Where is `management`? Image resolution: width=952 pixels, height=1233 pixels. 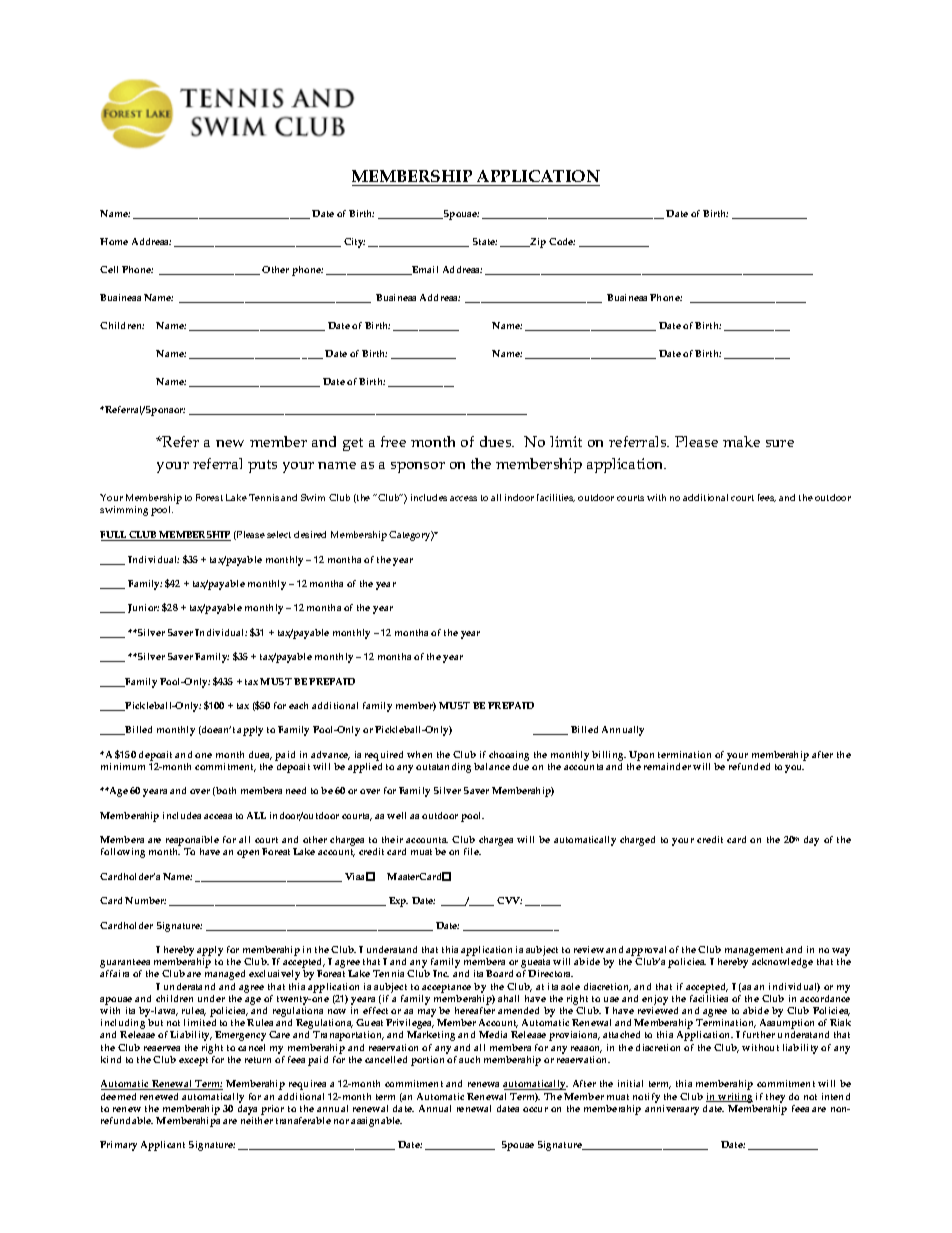 management is located at coordinates (754, 953).
